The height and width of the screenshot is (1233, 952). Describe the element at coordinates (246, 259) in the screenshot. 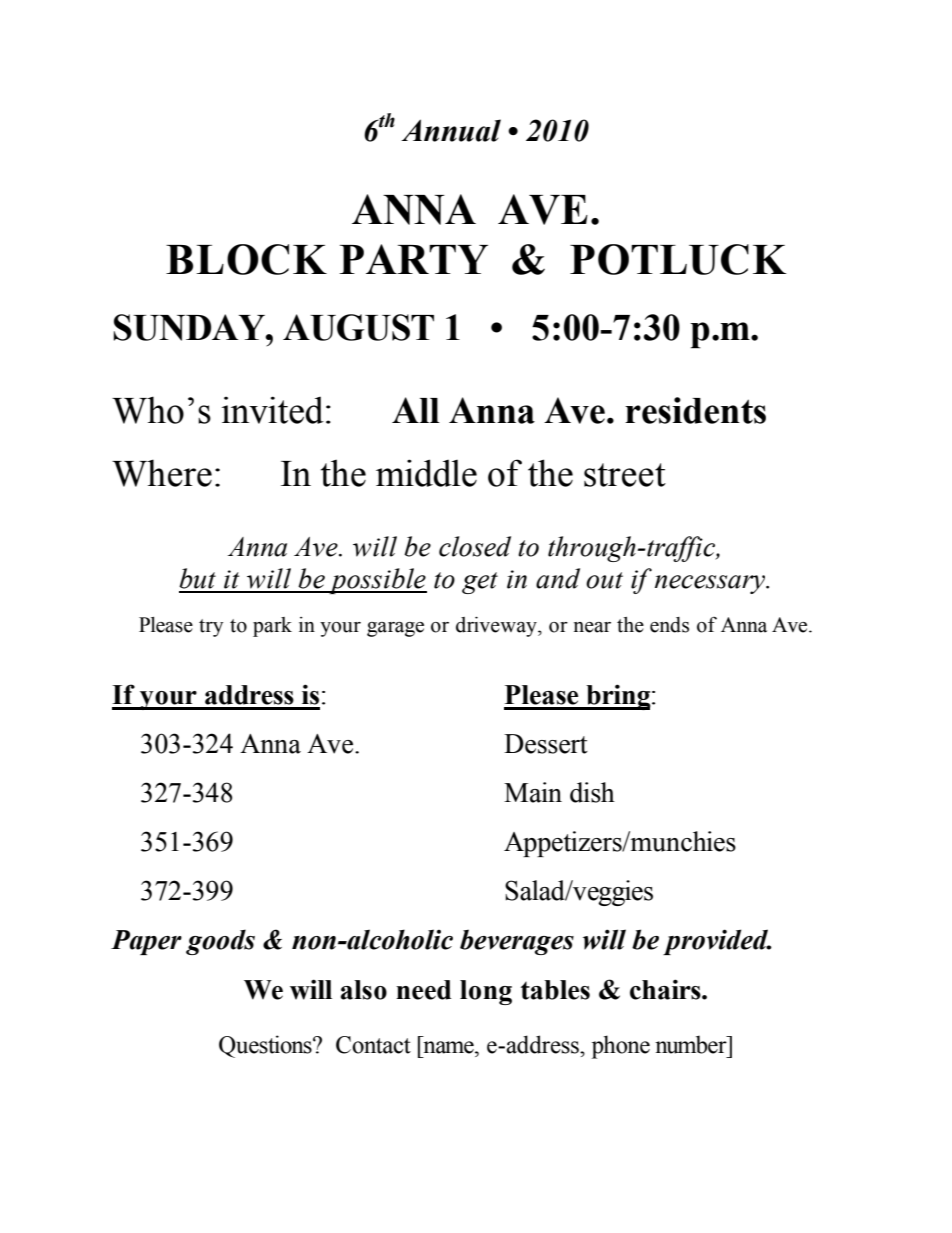

I see `BLOCK` at that location.
